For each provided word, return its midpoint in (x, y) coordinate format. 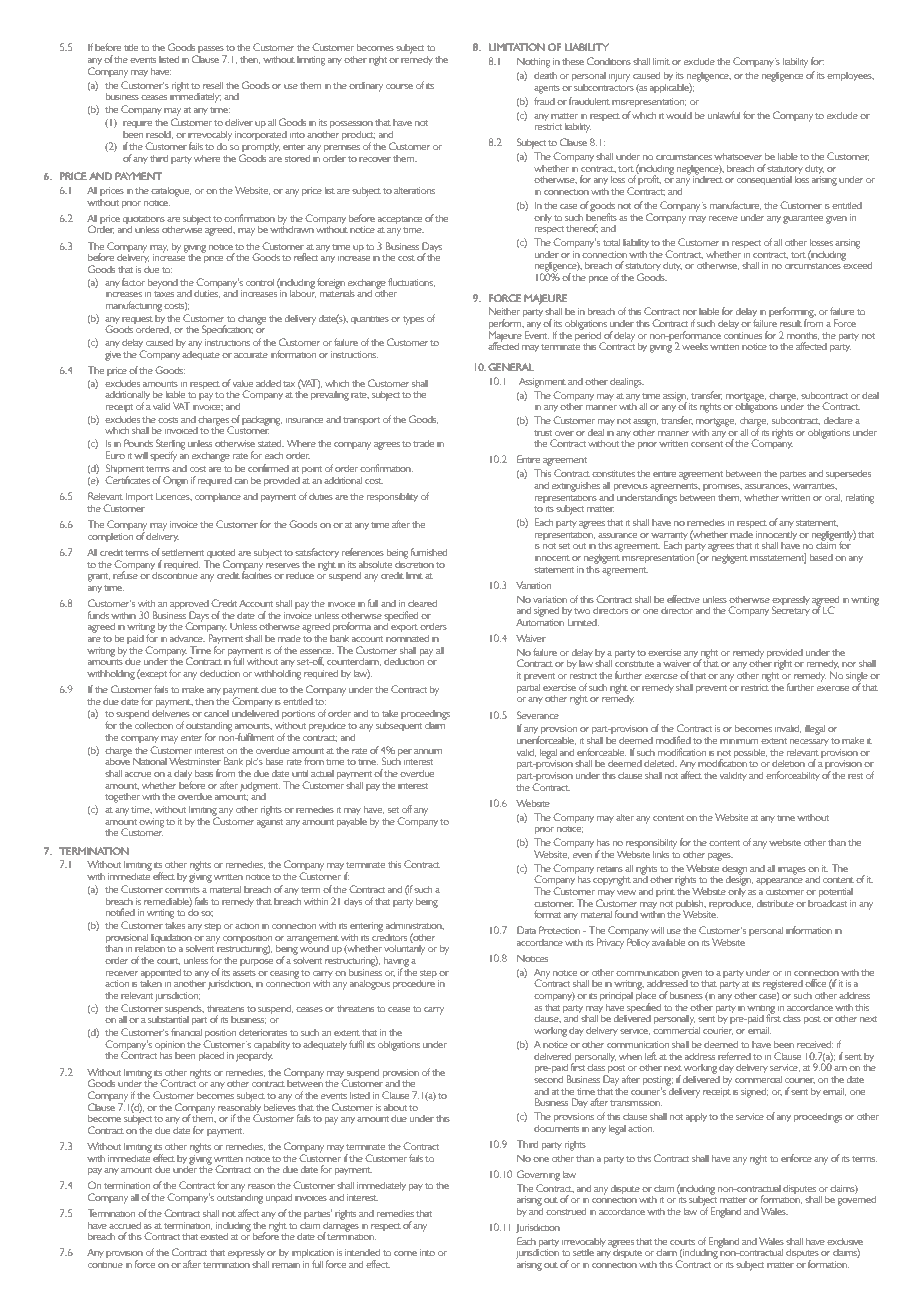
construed (566, 1211)
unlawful (724, 115)
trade (423, 443)
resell (213, 85)
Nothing (533, 62)
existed (214, 1236)
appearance (779, 882)
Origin (175, 481)
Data (526, 930)
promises (722, 486)
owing (151, 822)
